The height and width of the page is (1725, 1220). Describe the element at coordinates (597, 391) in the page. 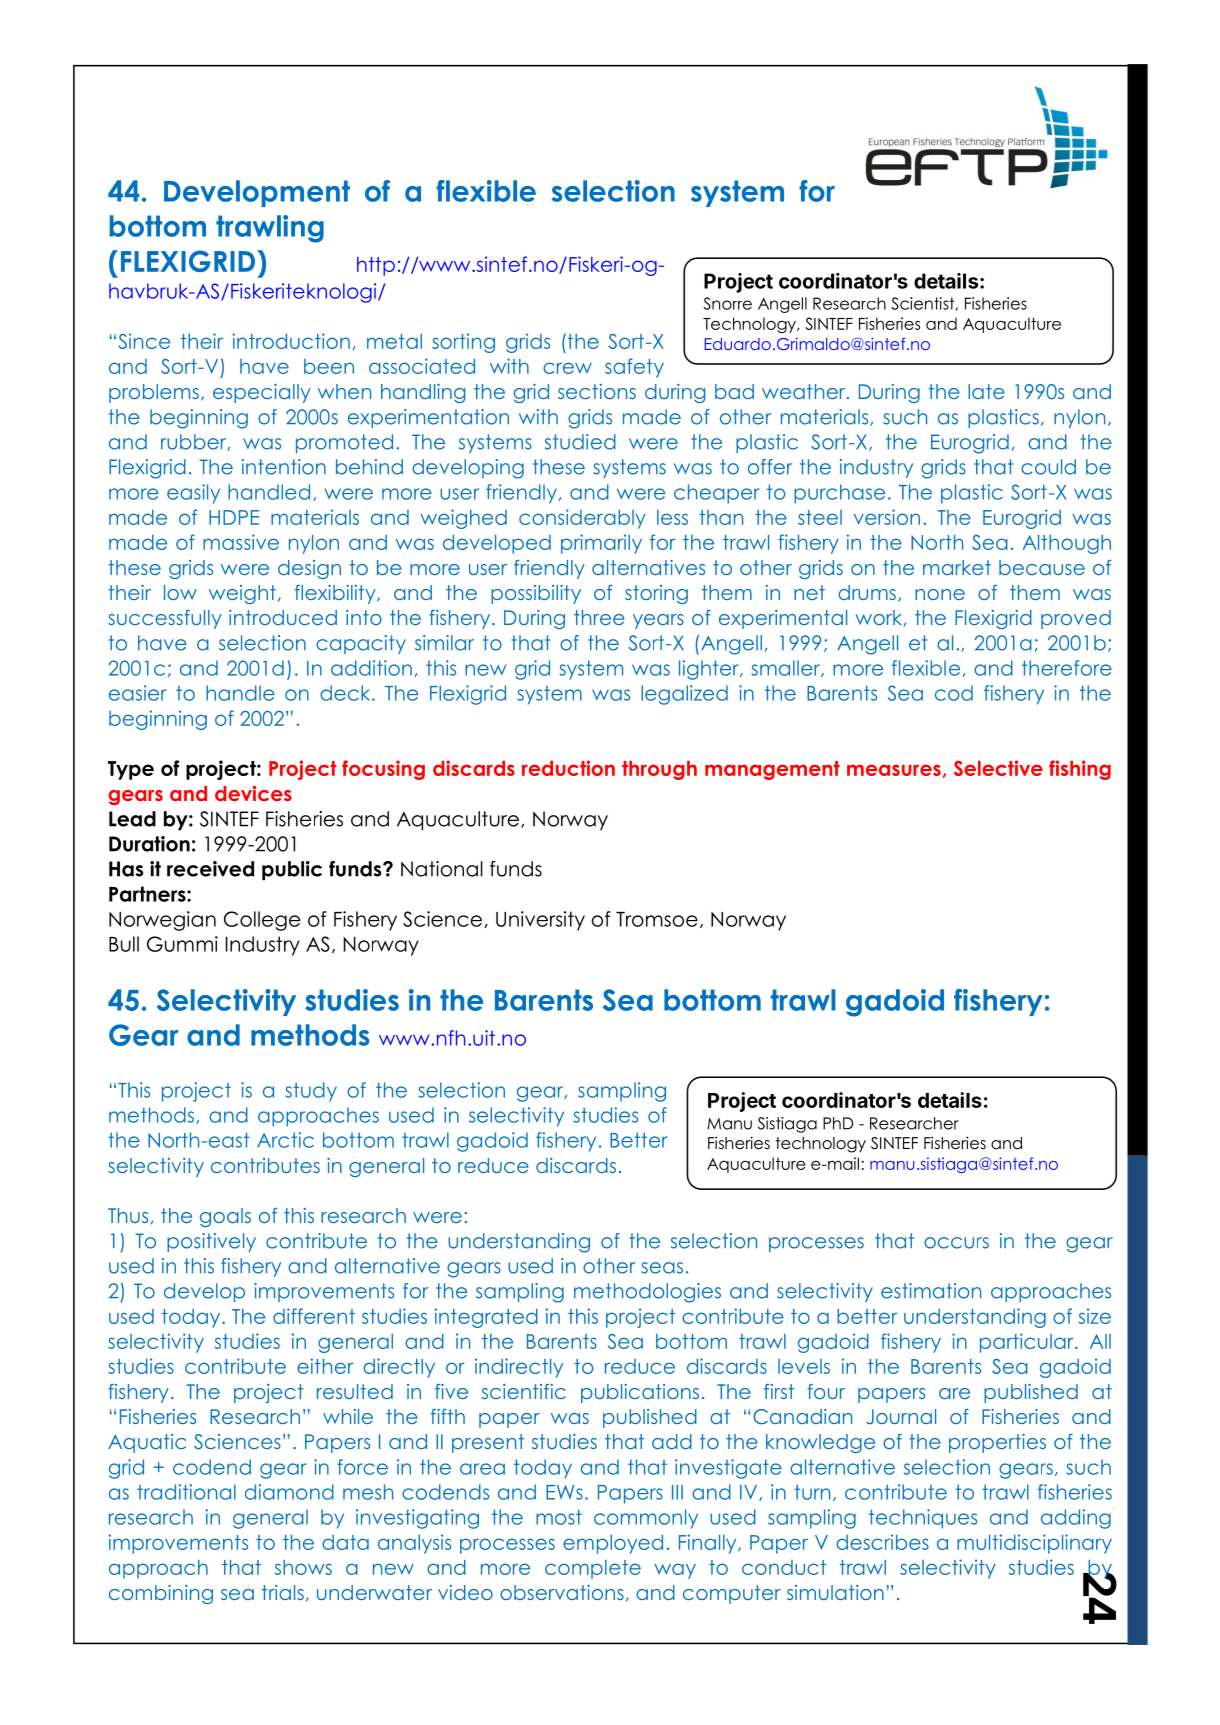

I see `sections` at that location.
